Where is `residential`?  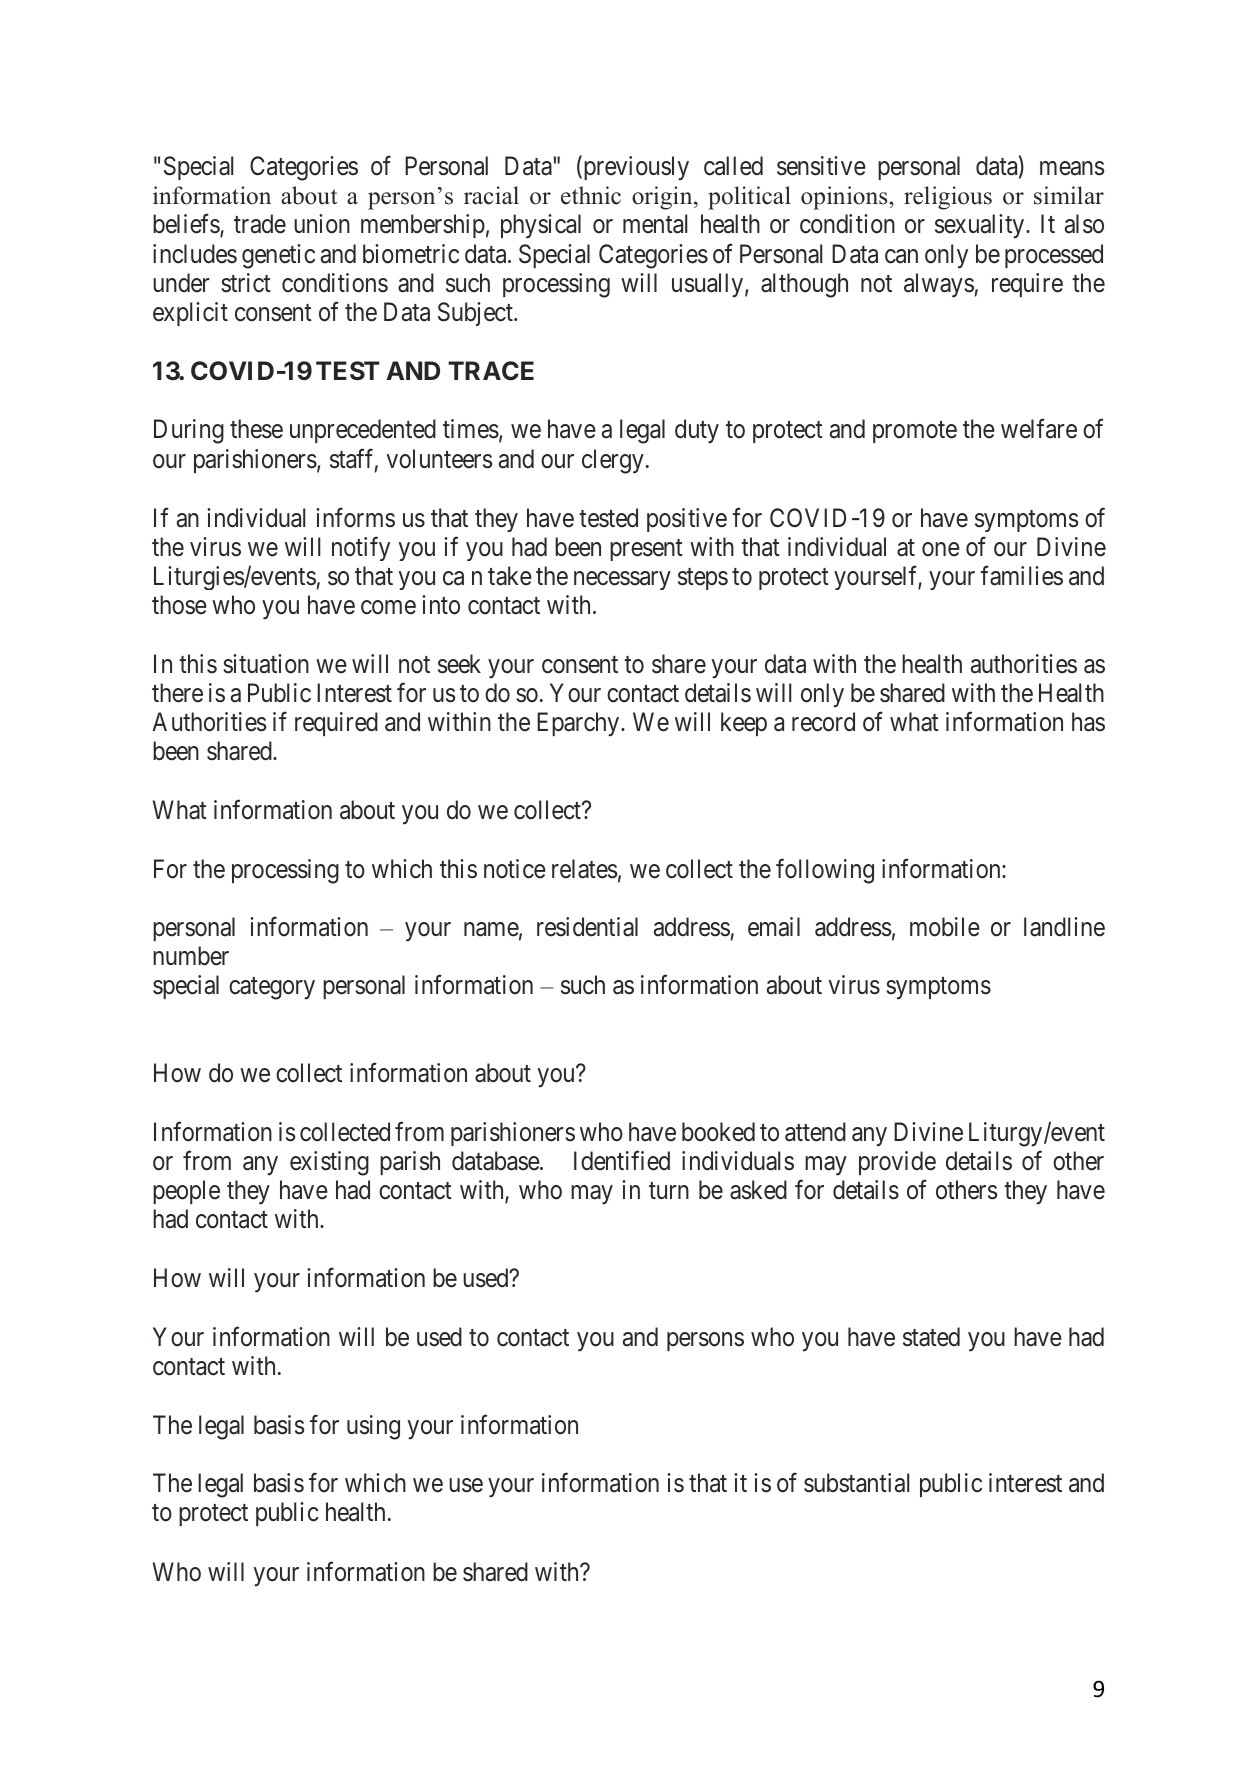 residential is located at coordinates (587, 927).
